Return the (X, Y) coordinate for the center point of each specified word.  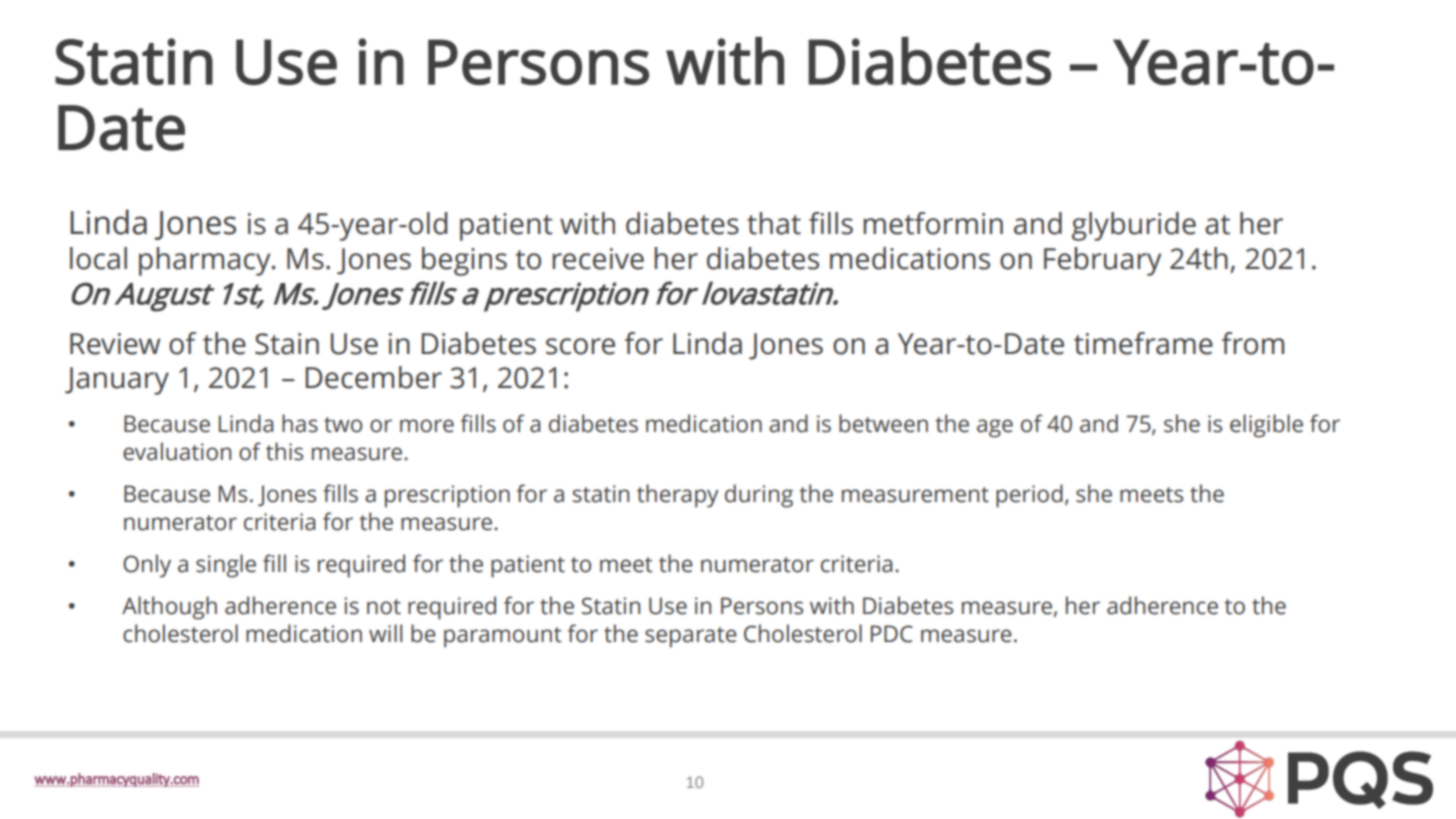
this (284, 451)
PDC (892, 634)
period (1029, 496)
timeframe (1143, 343)
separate (691, 637)
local (98, 258)
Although (169, 608)
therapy (678, 496)
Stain (287, 344)
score (580, 346)
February (1103, 261)
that (774, 223)
